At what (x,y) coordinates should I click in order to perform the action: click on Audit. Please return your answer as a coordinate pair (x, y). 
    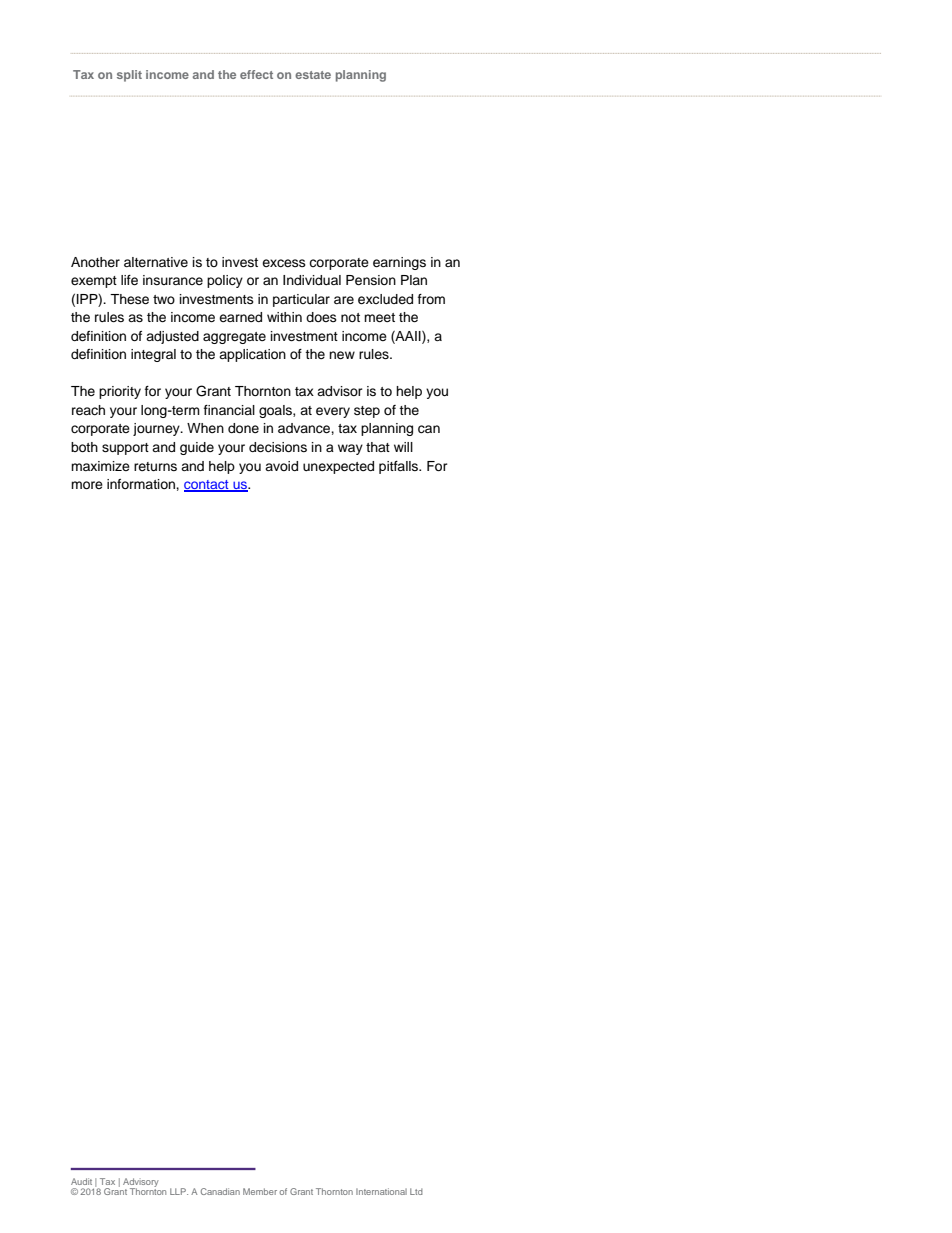
    Looking at the image, I should click on (81, 1181).
